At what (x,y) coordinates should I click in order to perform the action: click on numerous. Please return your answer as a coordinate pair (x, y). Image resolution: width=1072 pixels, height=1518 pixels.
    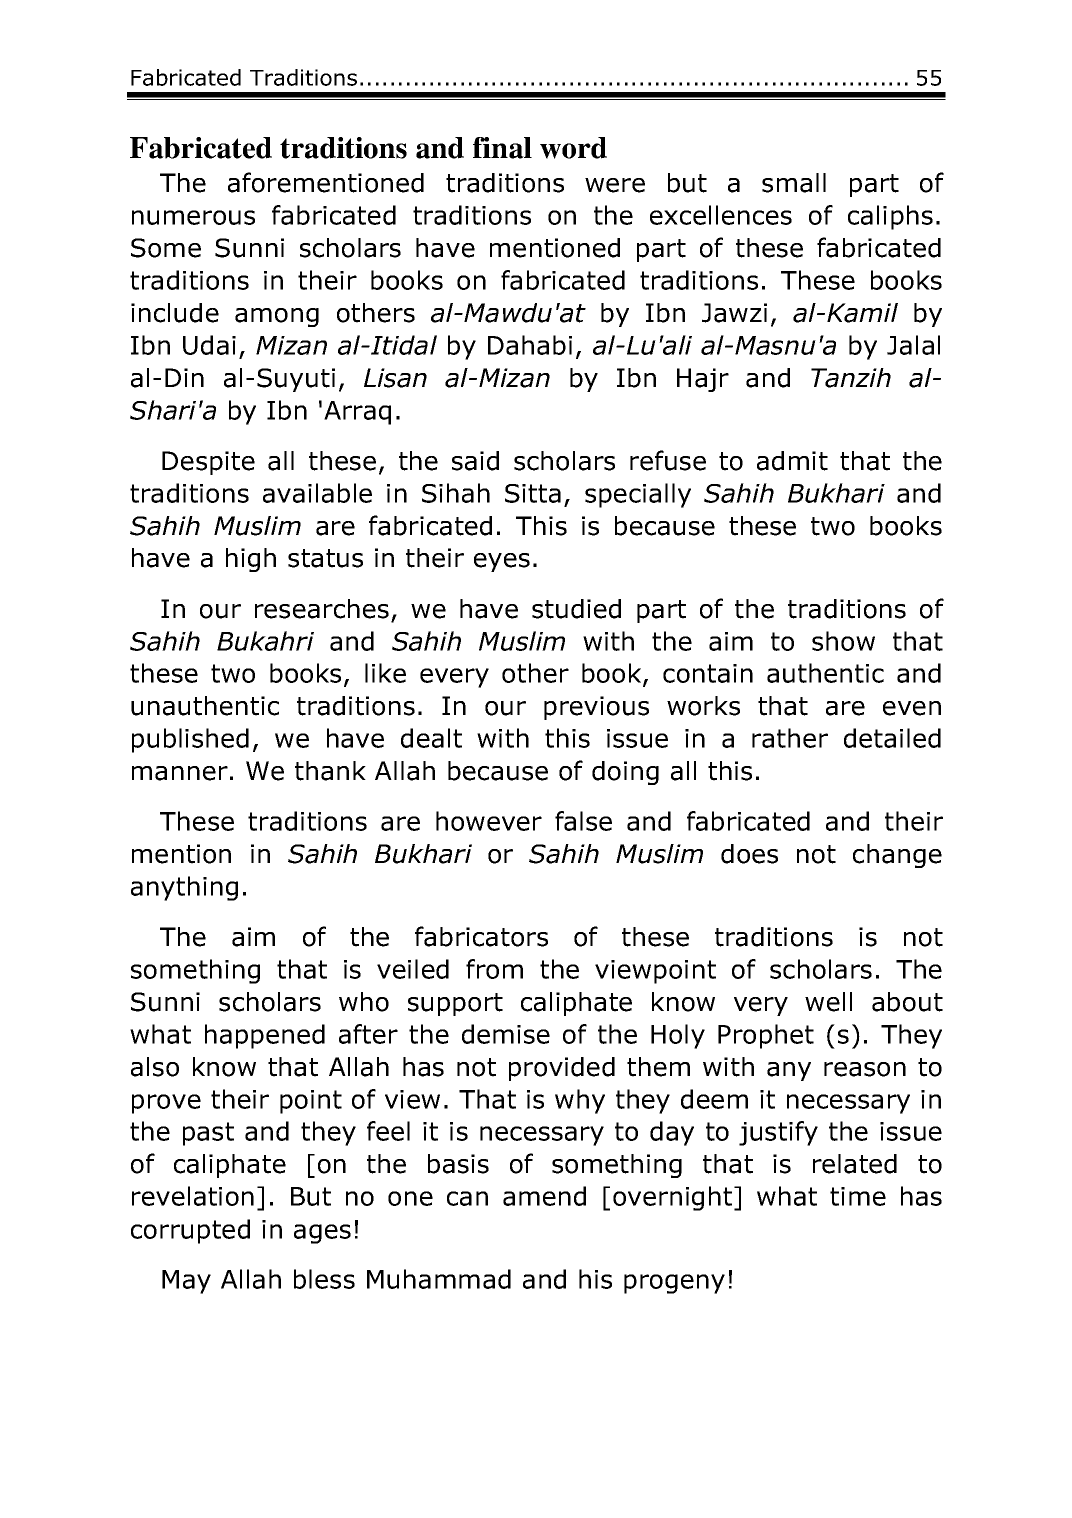
    Looking at the image, I should click on (193, 217).
